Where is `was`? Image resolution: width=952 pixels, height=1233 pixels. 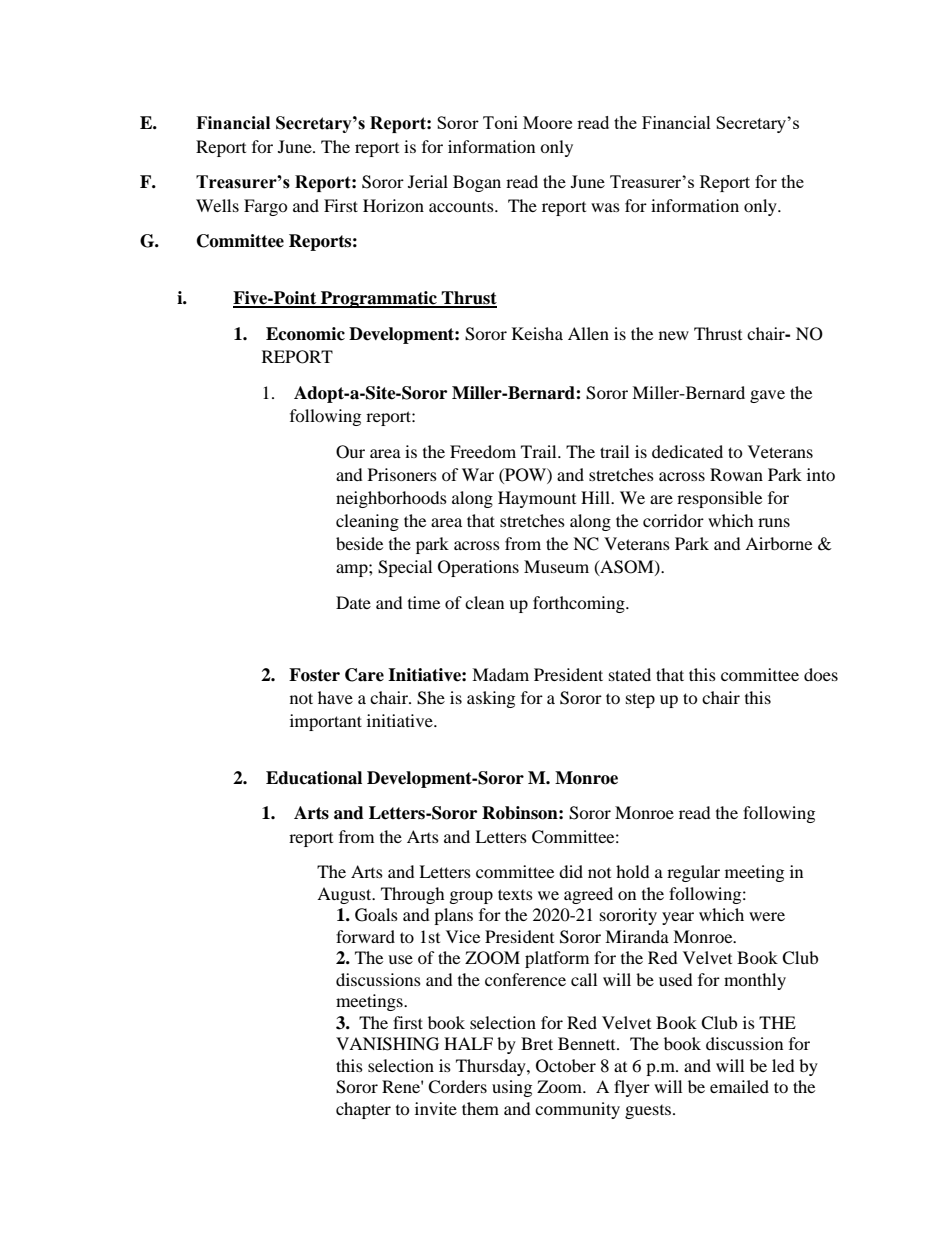 was is located at coordinates (605, 207).
